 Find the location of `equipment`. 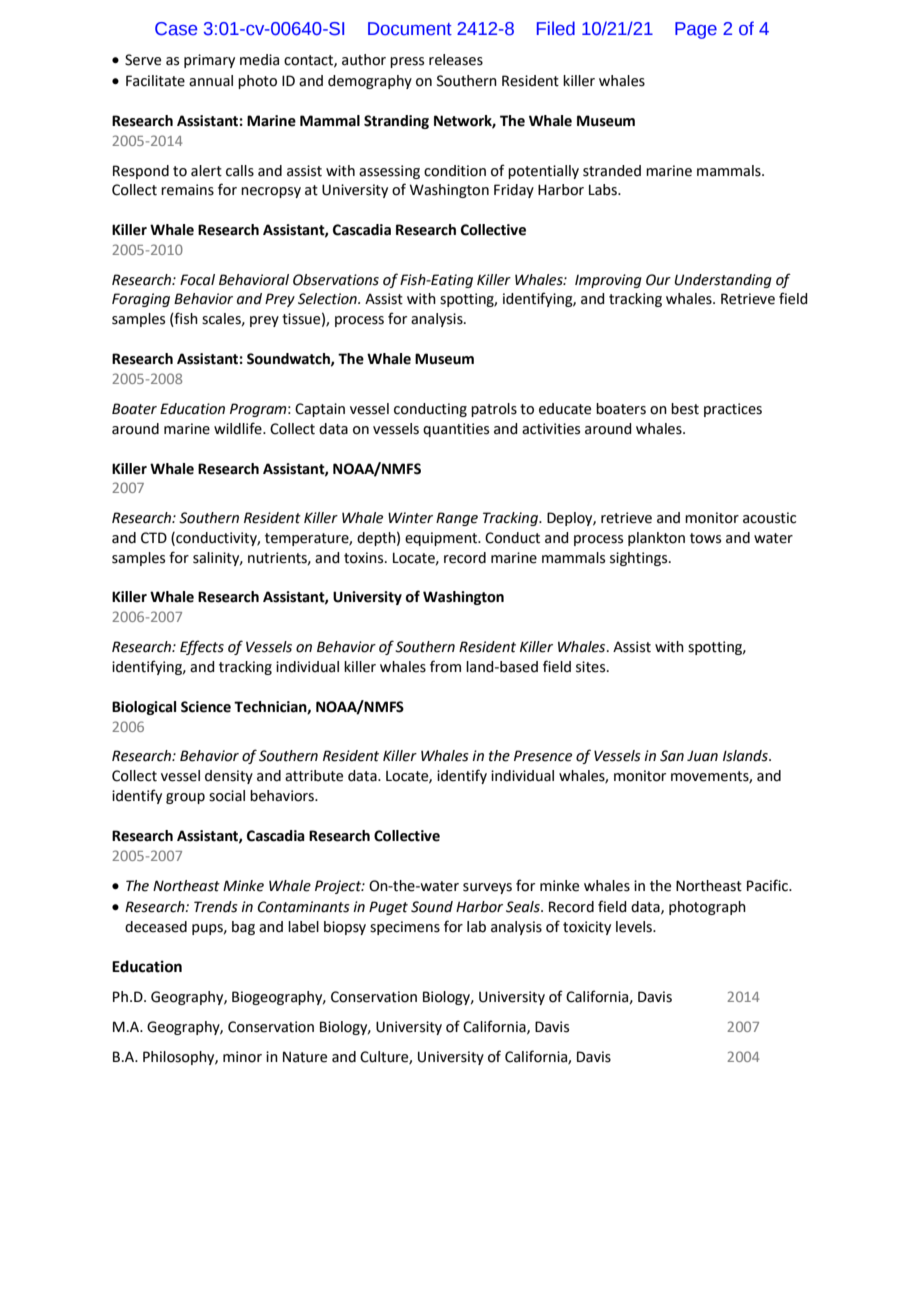

equipment is located at coordinates (442, 539).
